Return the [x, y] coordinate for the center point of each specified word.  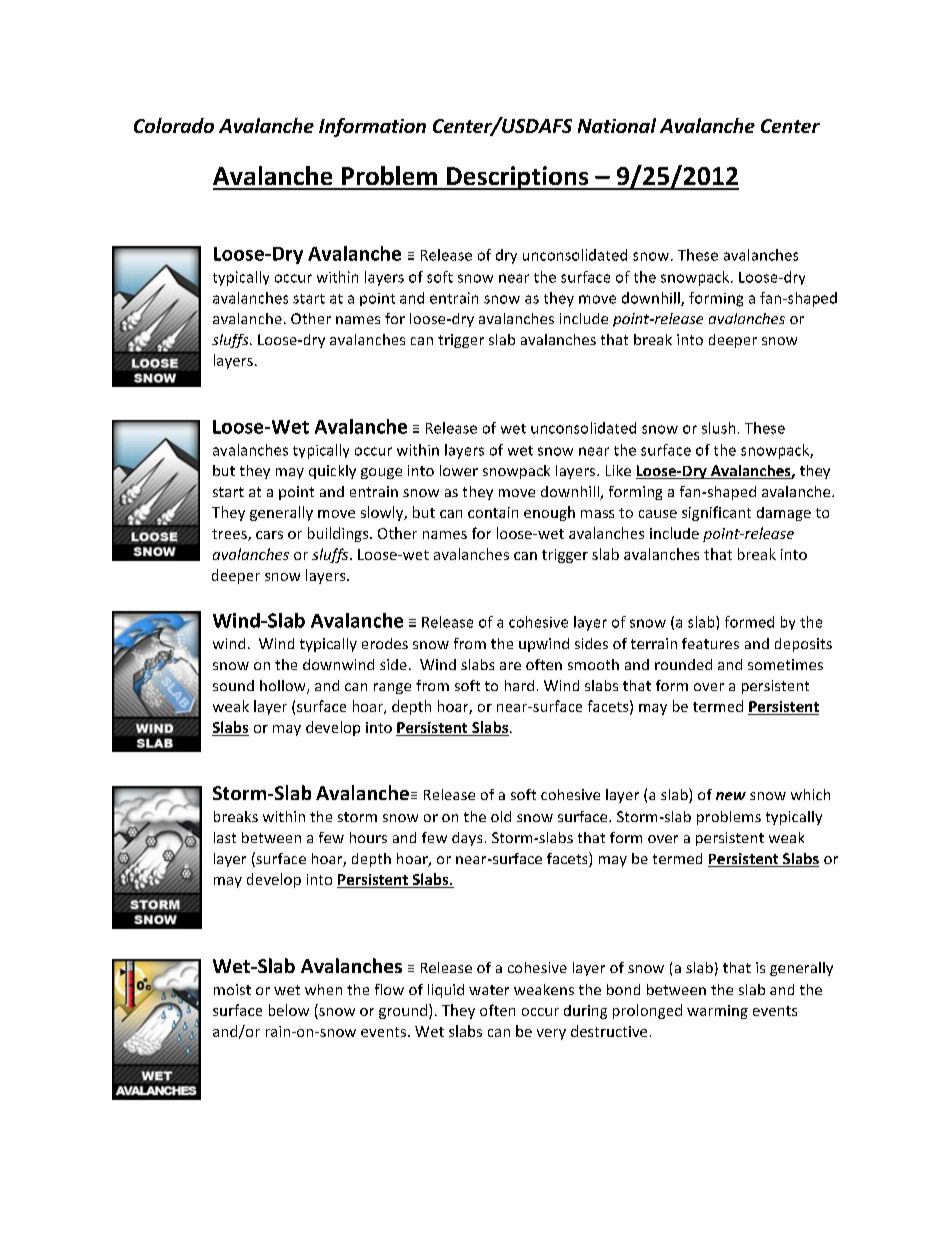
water [489, 990]
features [710, 643]
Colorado [174, 125]
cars [269, 535]
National [617, 125]
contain [493, 512]
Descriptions [517, 178]
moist [232, 989]
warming [717, 1012]
